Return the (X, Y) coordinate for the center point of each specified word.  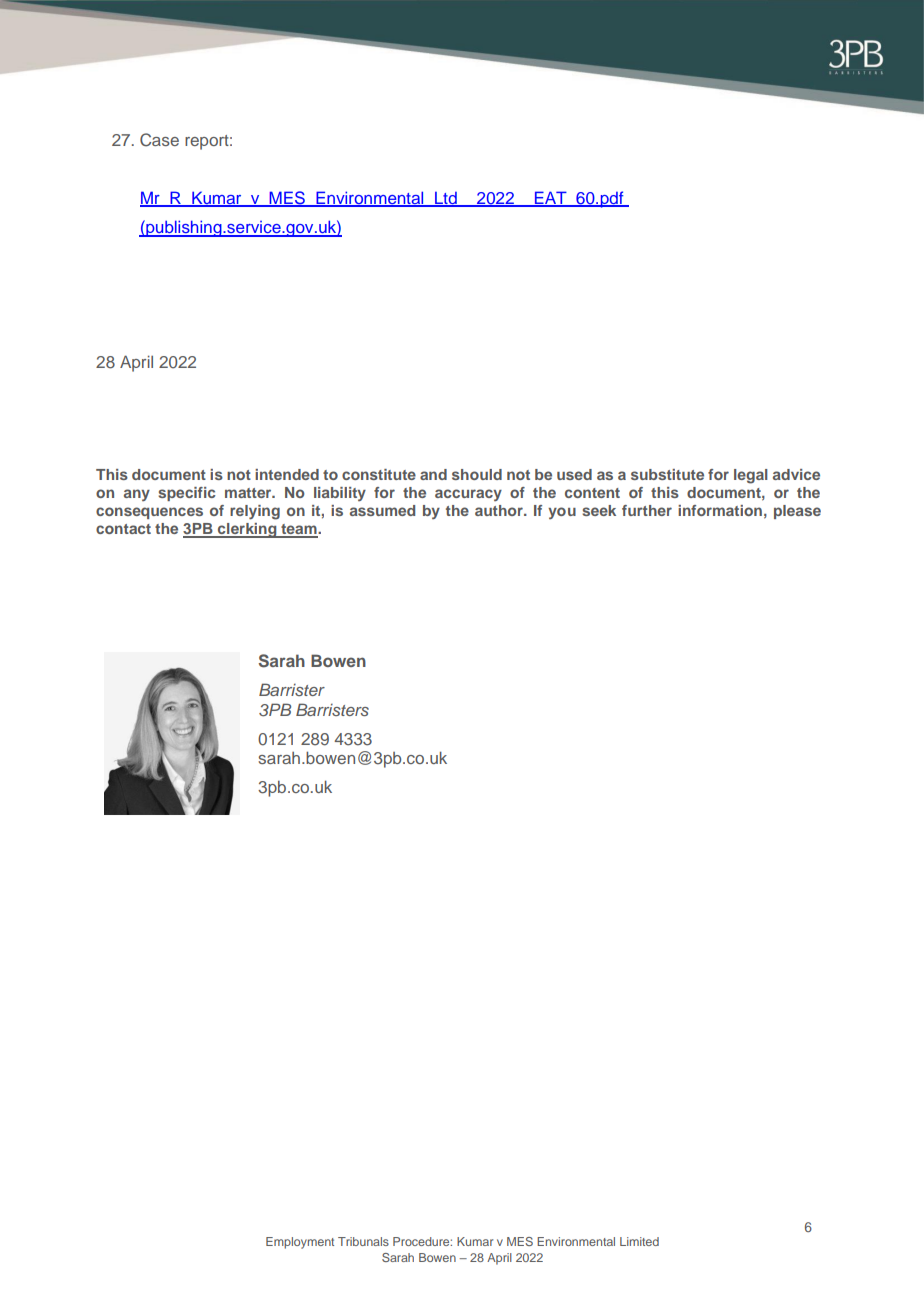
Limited (639, 1241)
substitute (667, 474)
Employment (300, 1243)
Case (159, 140)
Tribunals (363, 1241)
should (477, 474)
